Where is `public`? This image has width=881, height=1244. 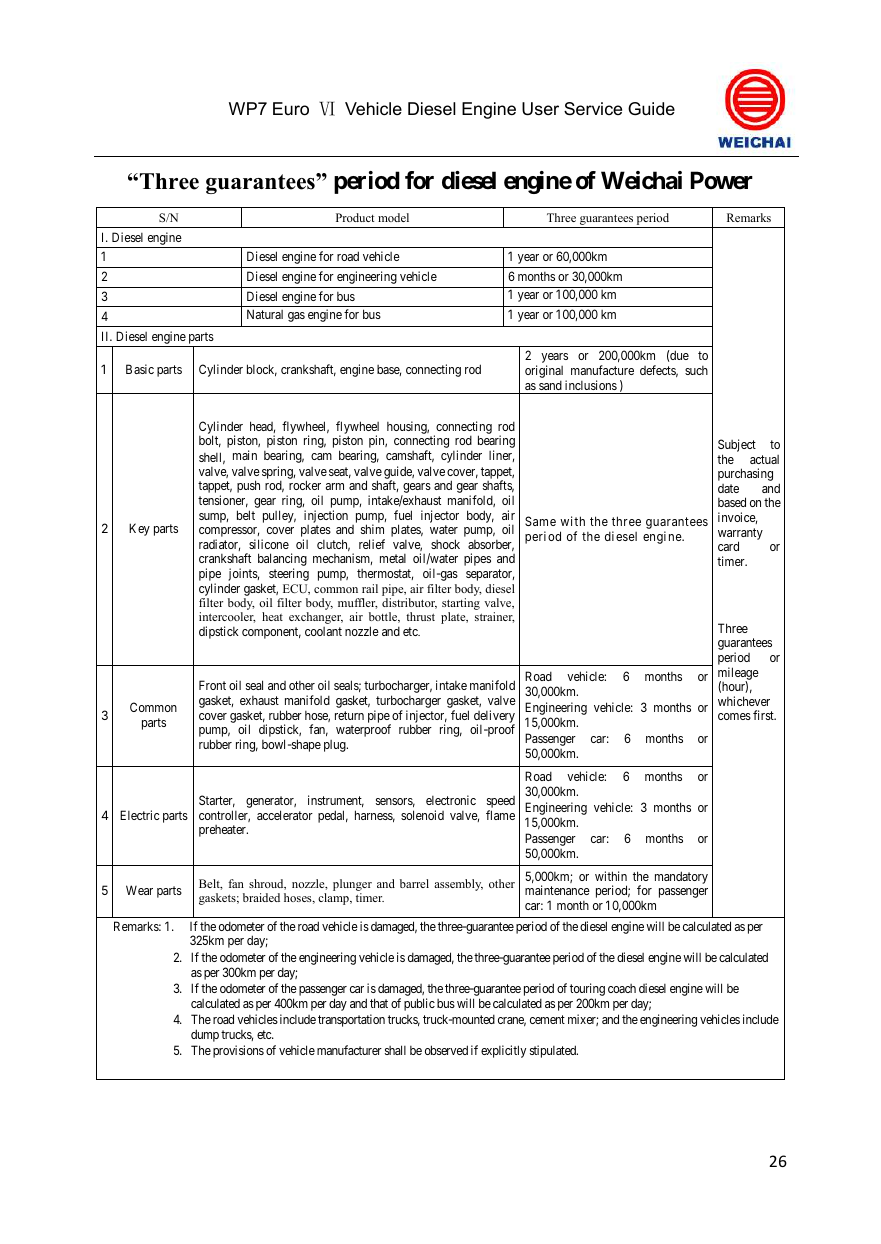
public is located at coordinates (419, 1004).
